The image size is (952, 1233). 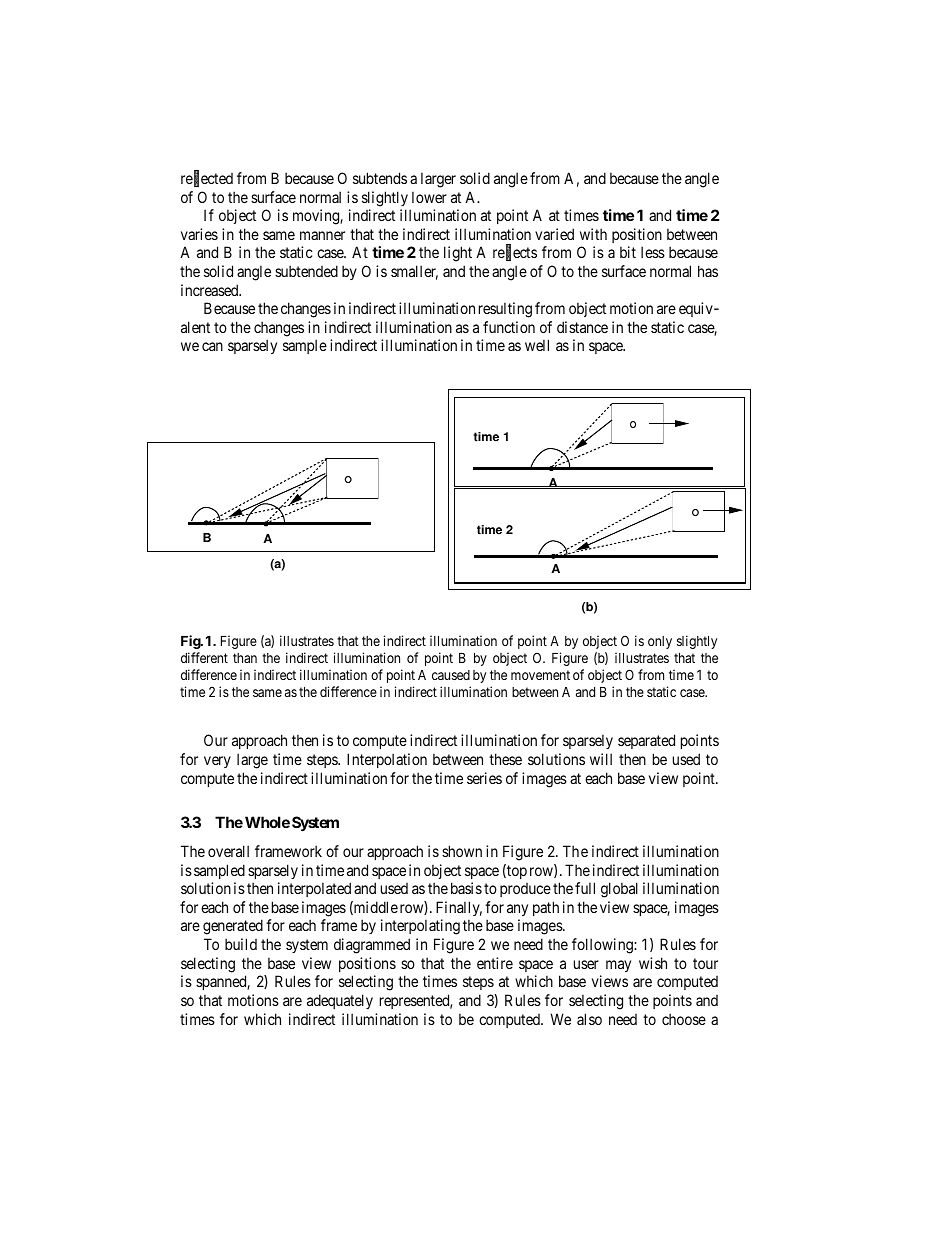 I want to click on reflected, so click(x=207, y=179).
